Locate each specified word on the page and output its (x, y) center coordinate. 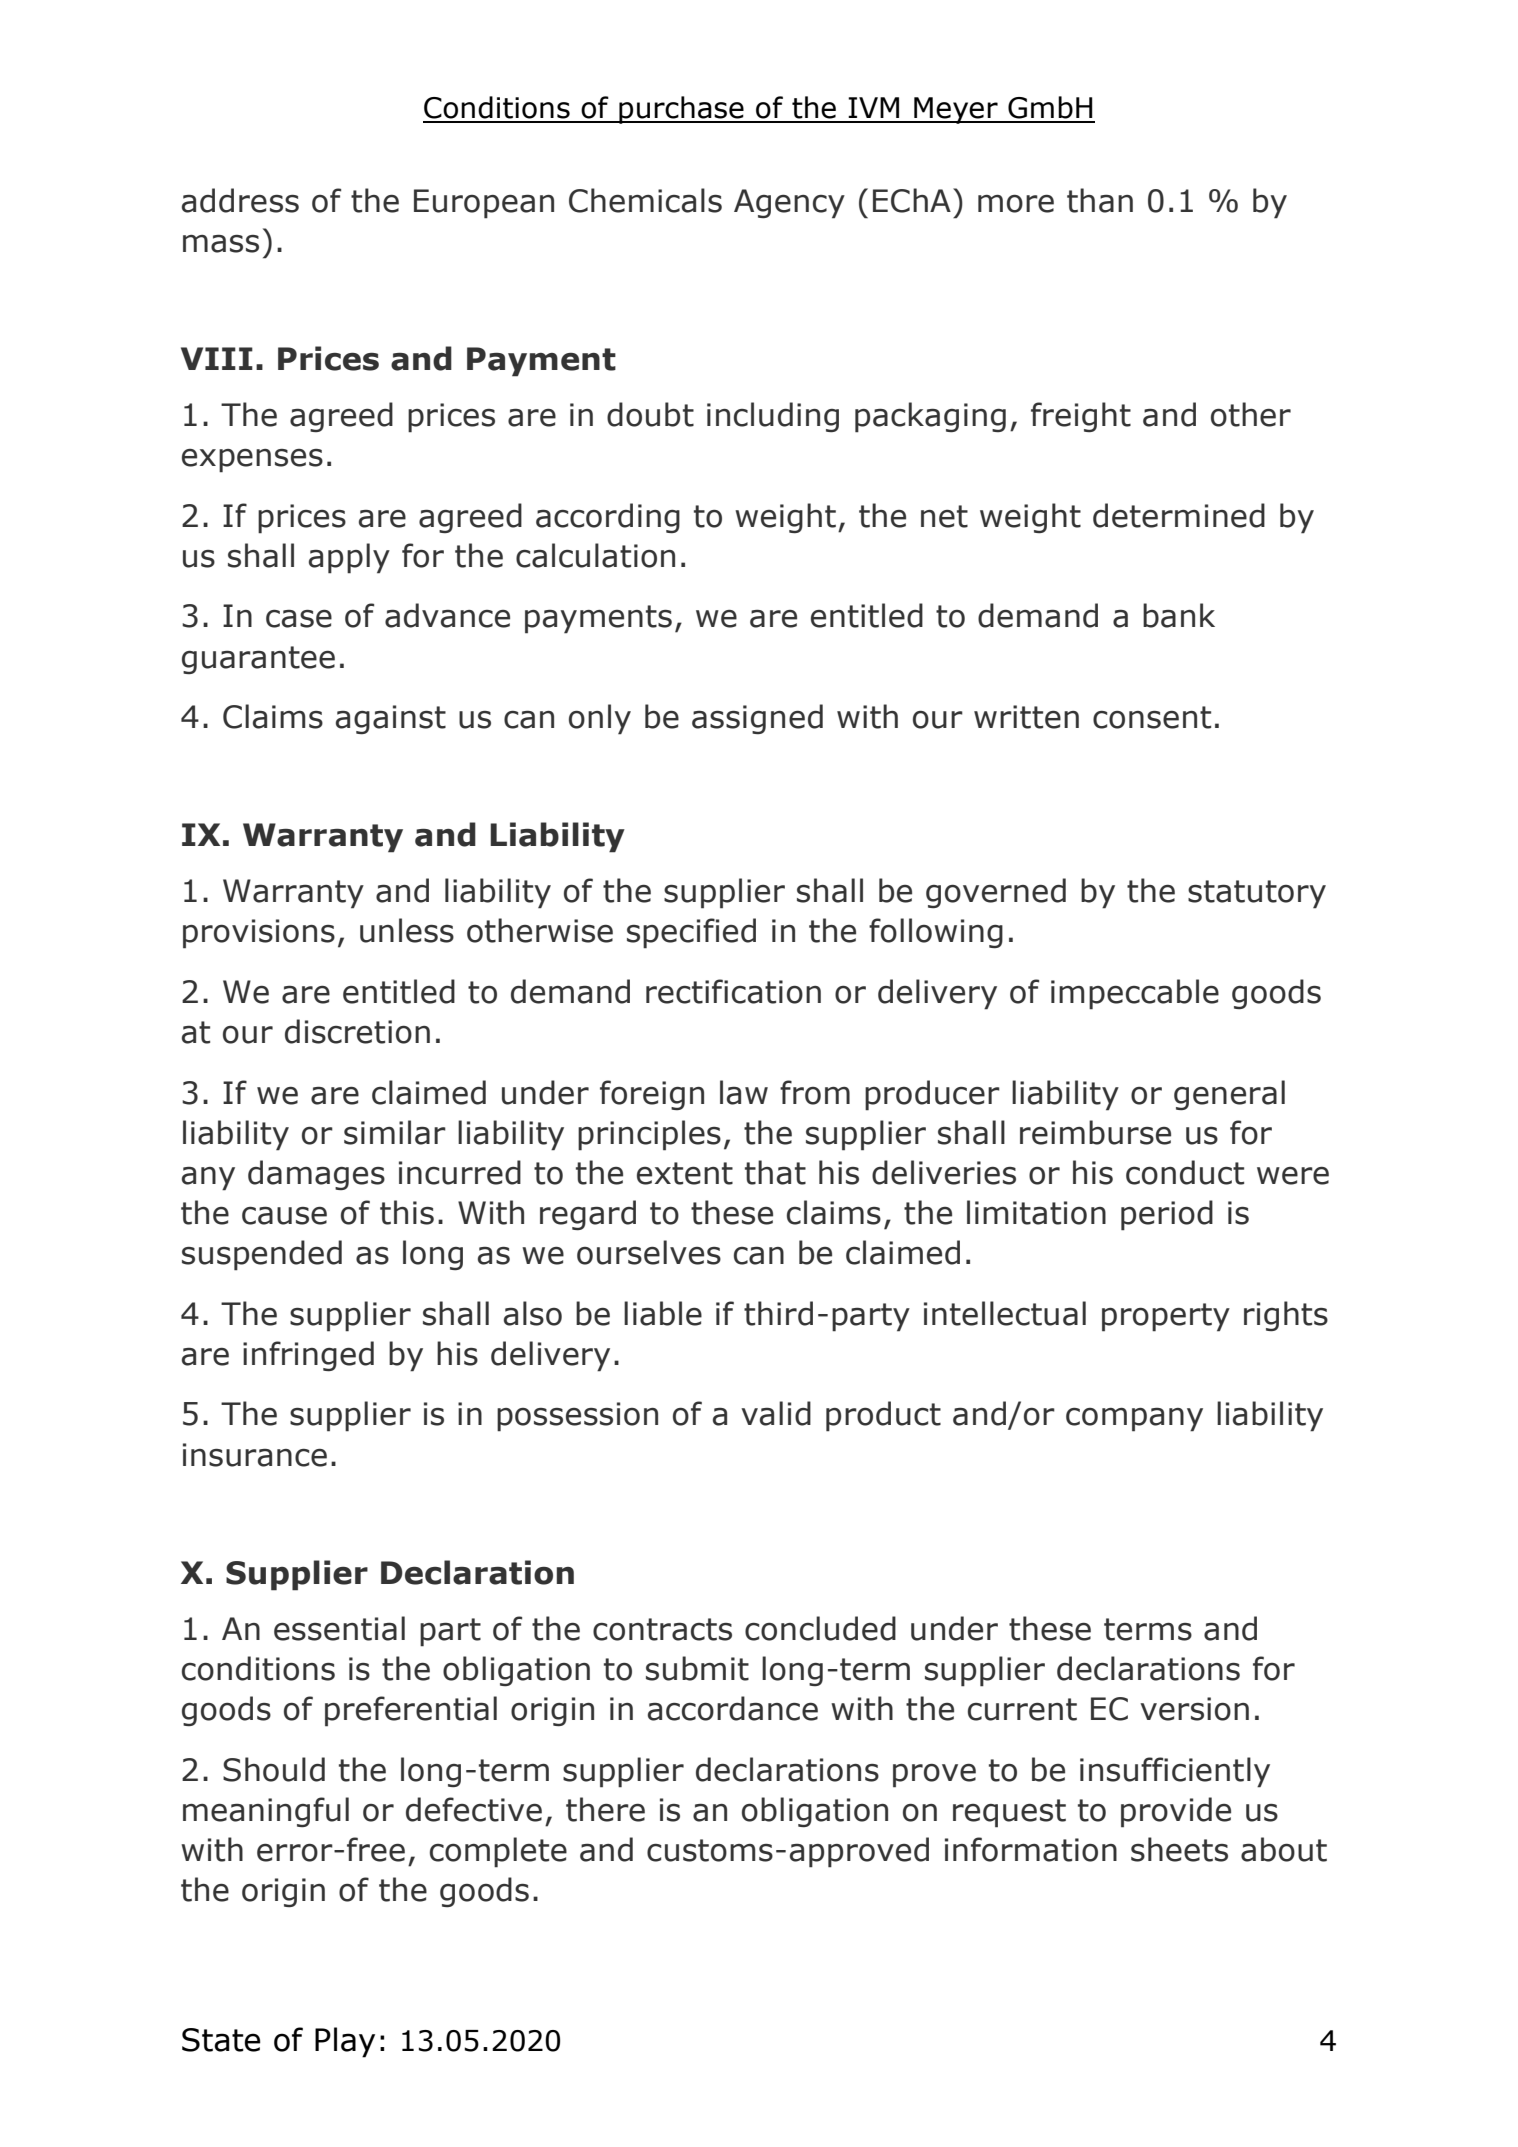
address (240, 200)
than (1100, 200)
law (744, 1092)
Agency (789, 204)
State (221, 2040)
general (1229, 1095)
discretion (357, 1031)
